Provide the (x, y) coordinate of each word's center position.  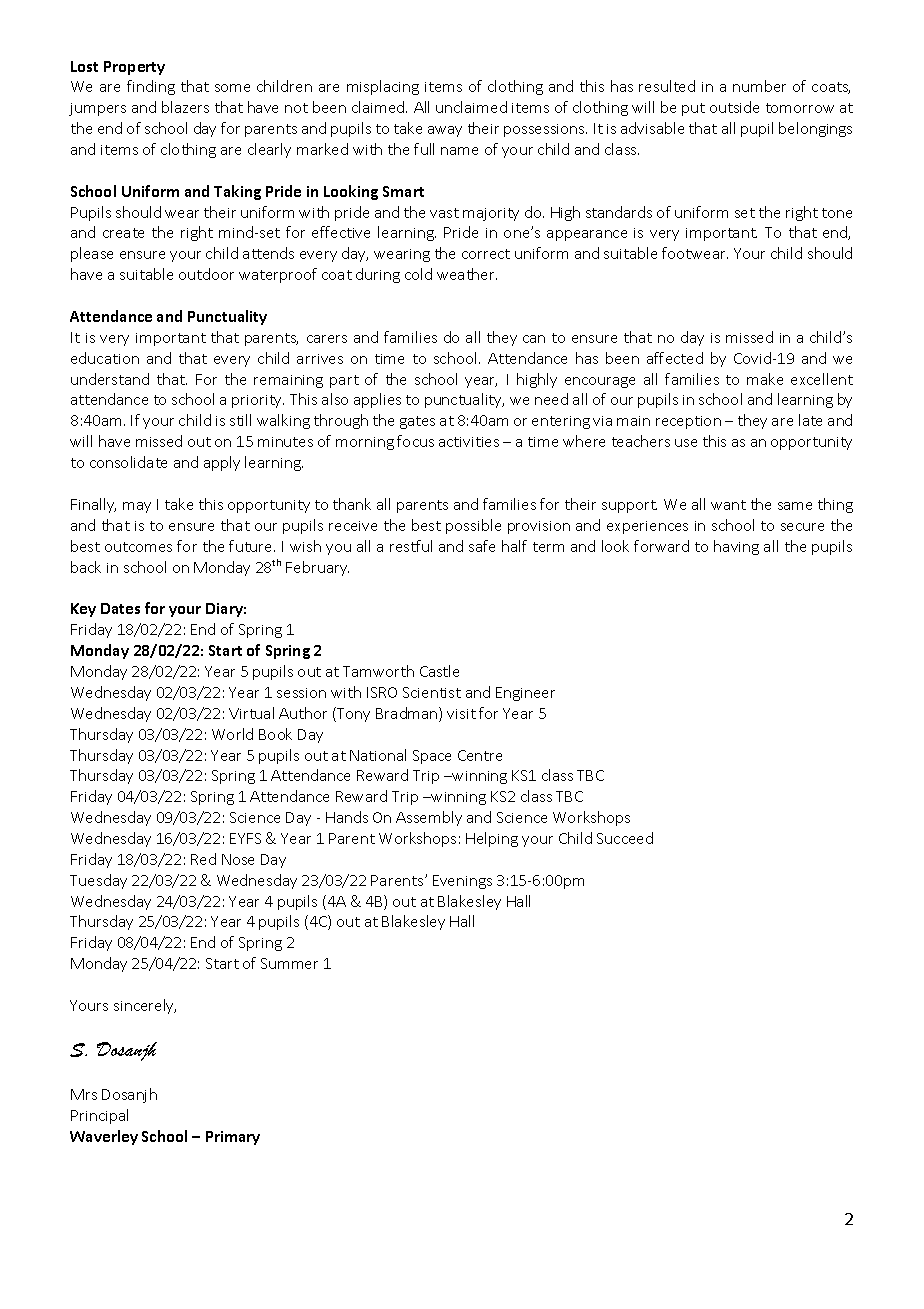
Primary (233, 1138)
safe (482, 546)
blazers (185, 107)
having (736, 547)
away (445, 131)
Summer (289, 963)
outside (734, 107)
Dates (120, 608)
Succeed (625, 838)
